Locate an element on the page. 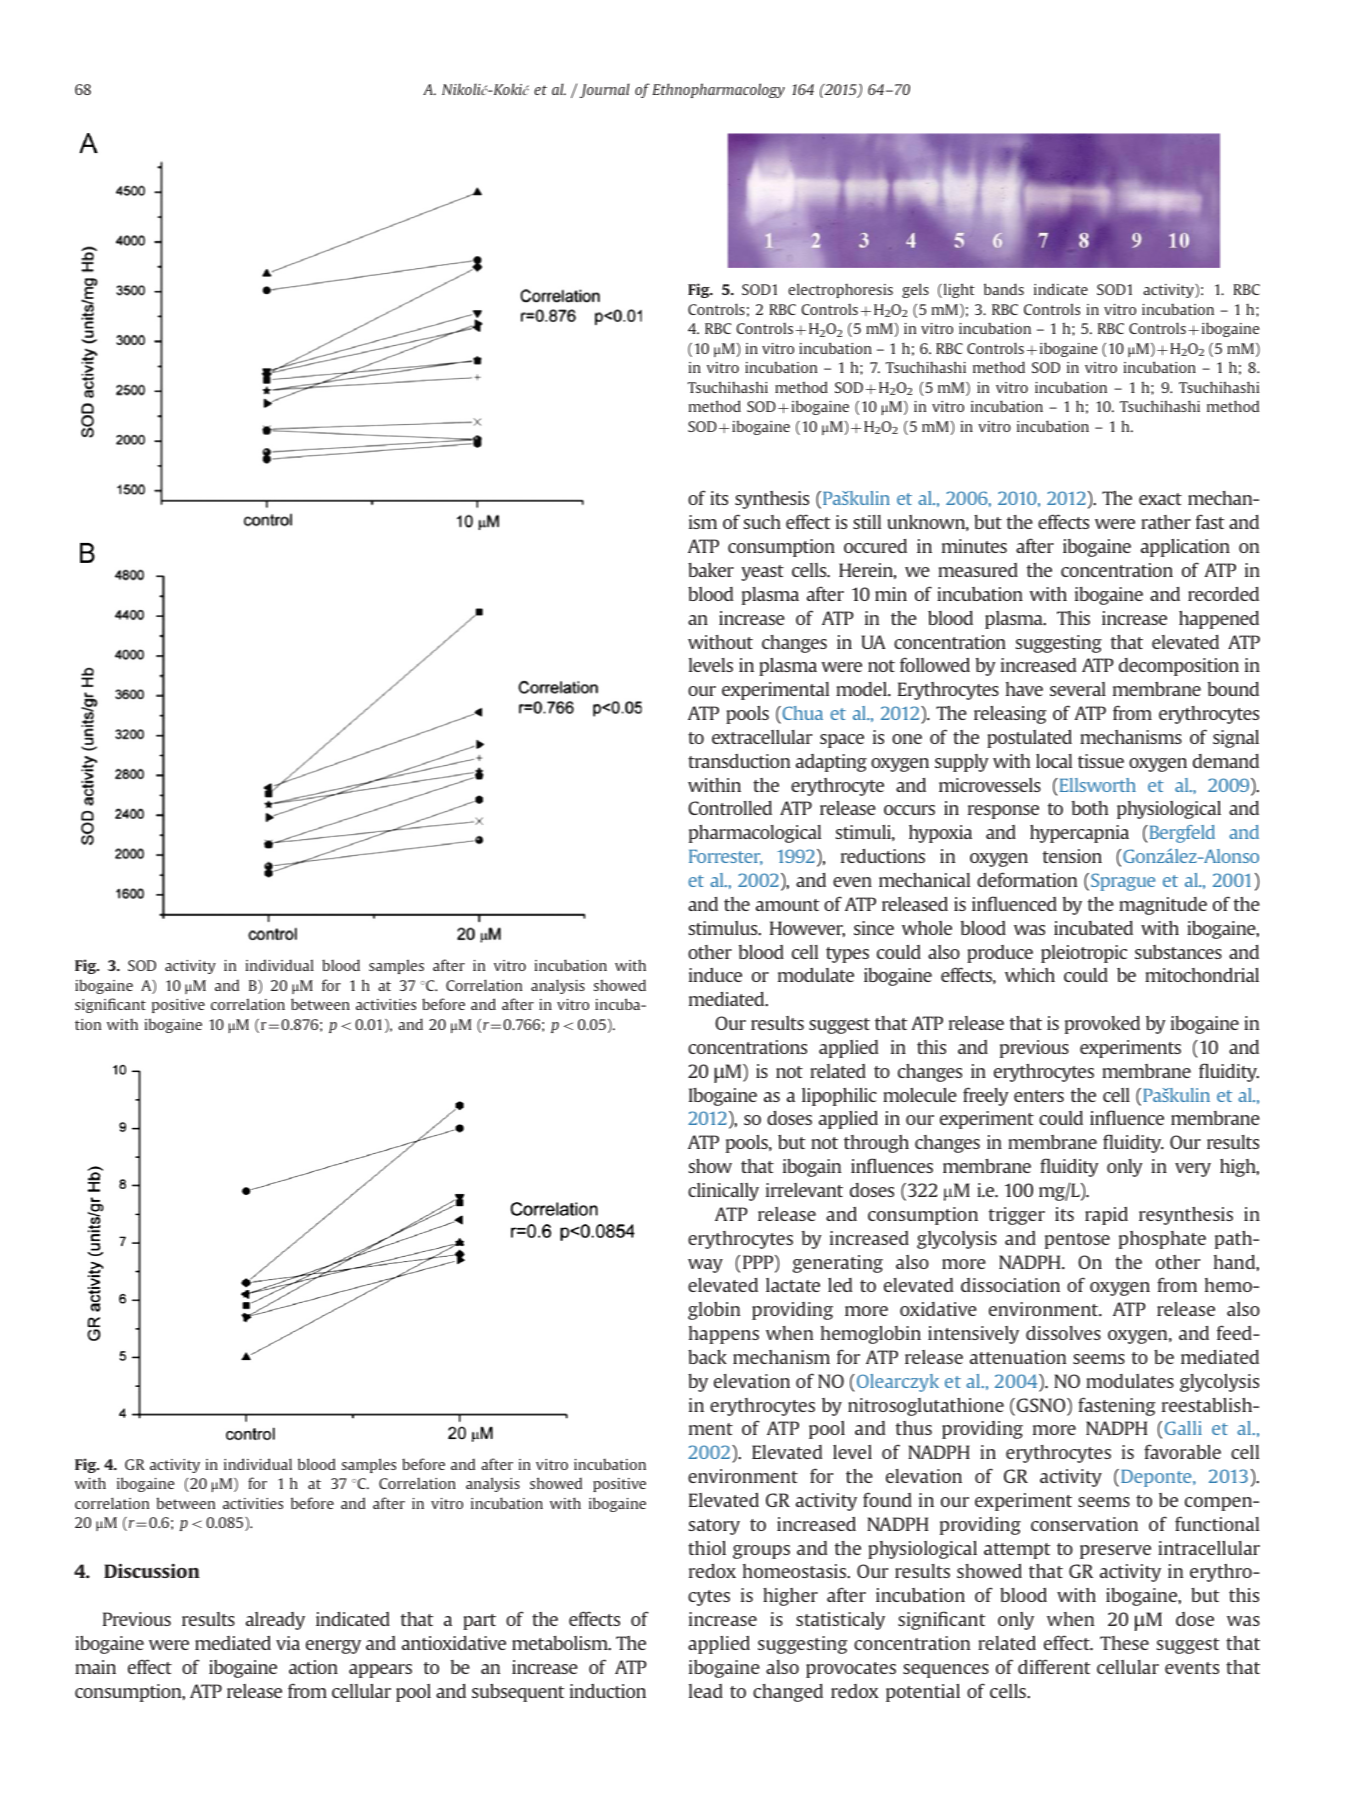 The width and height of the document is (1357, 1809). baker is located at coordinates (711, 570).
